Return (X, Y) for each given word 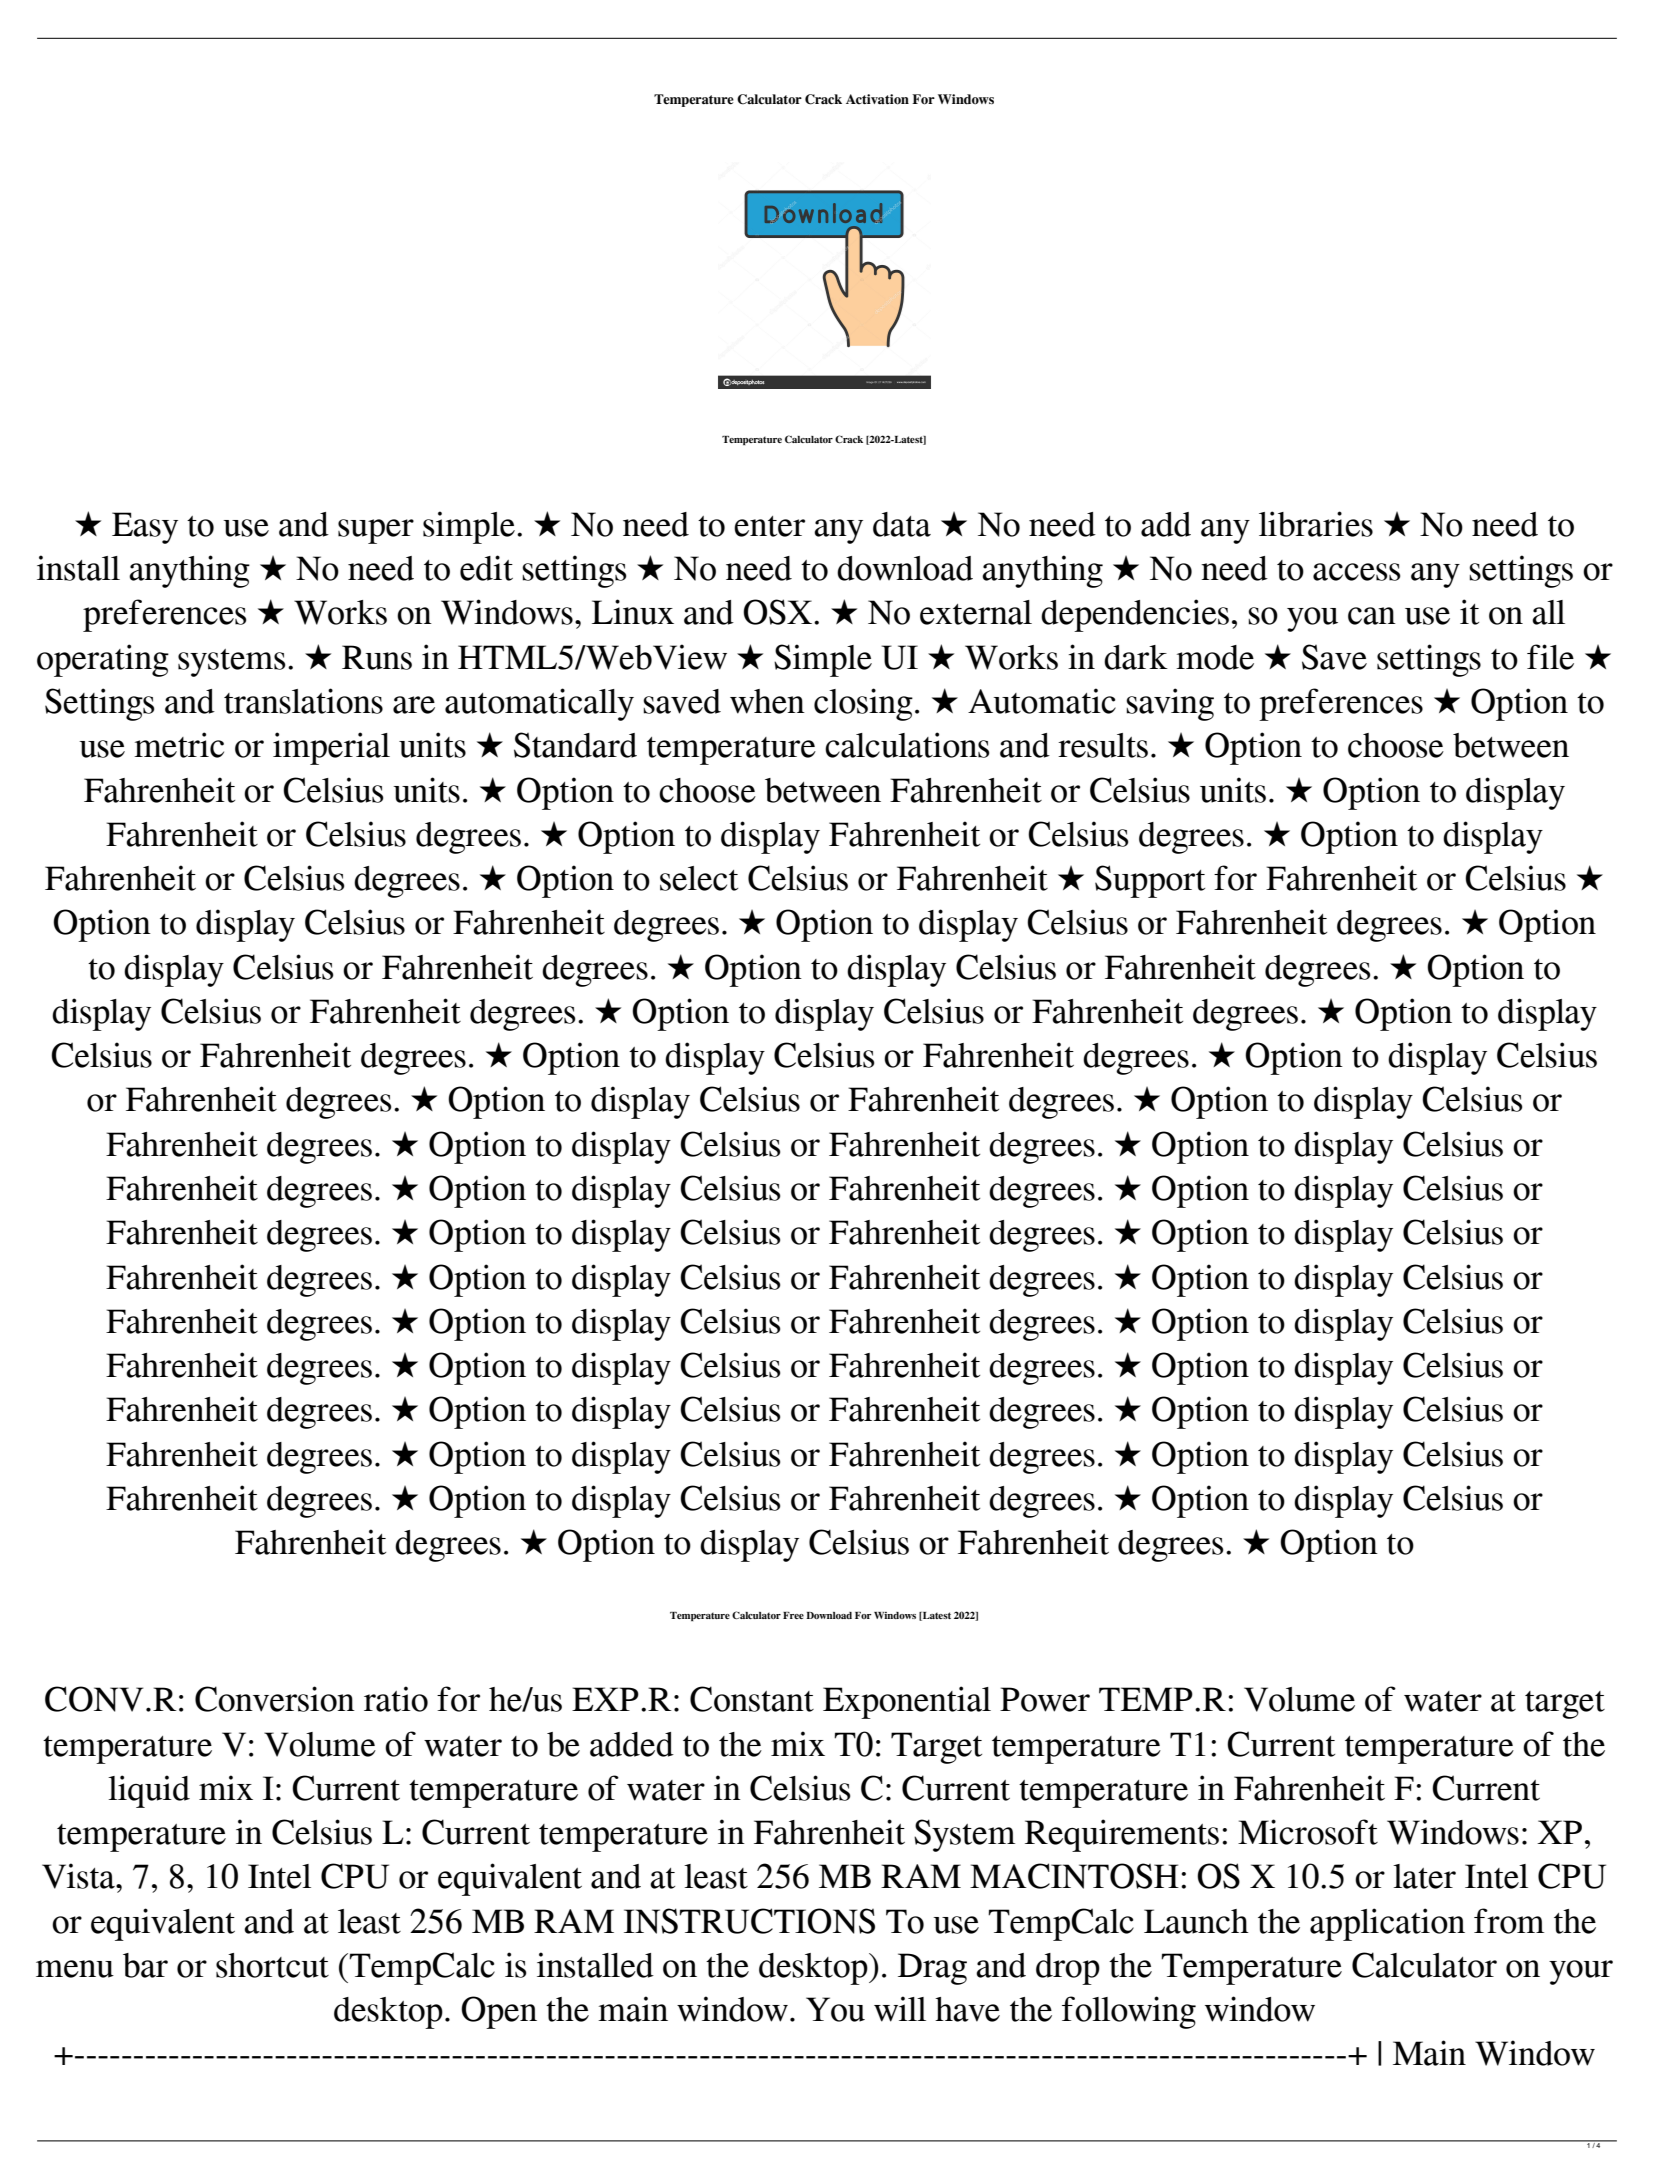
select (699, 878)
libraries (1316, 524)
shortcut (272, 1965)
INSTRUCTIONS (749, 1921)
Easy (145, 528)
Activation (877, 99)
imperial (331, 748)
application (1387, 1924)
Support (1150, 881)
